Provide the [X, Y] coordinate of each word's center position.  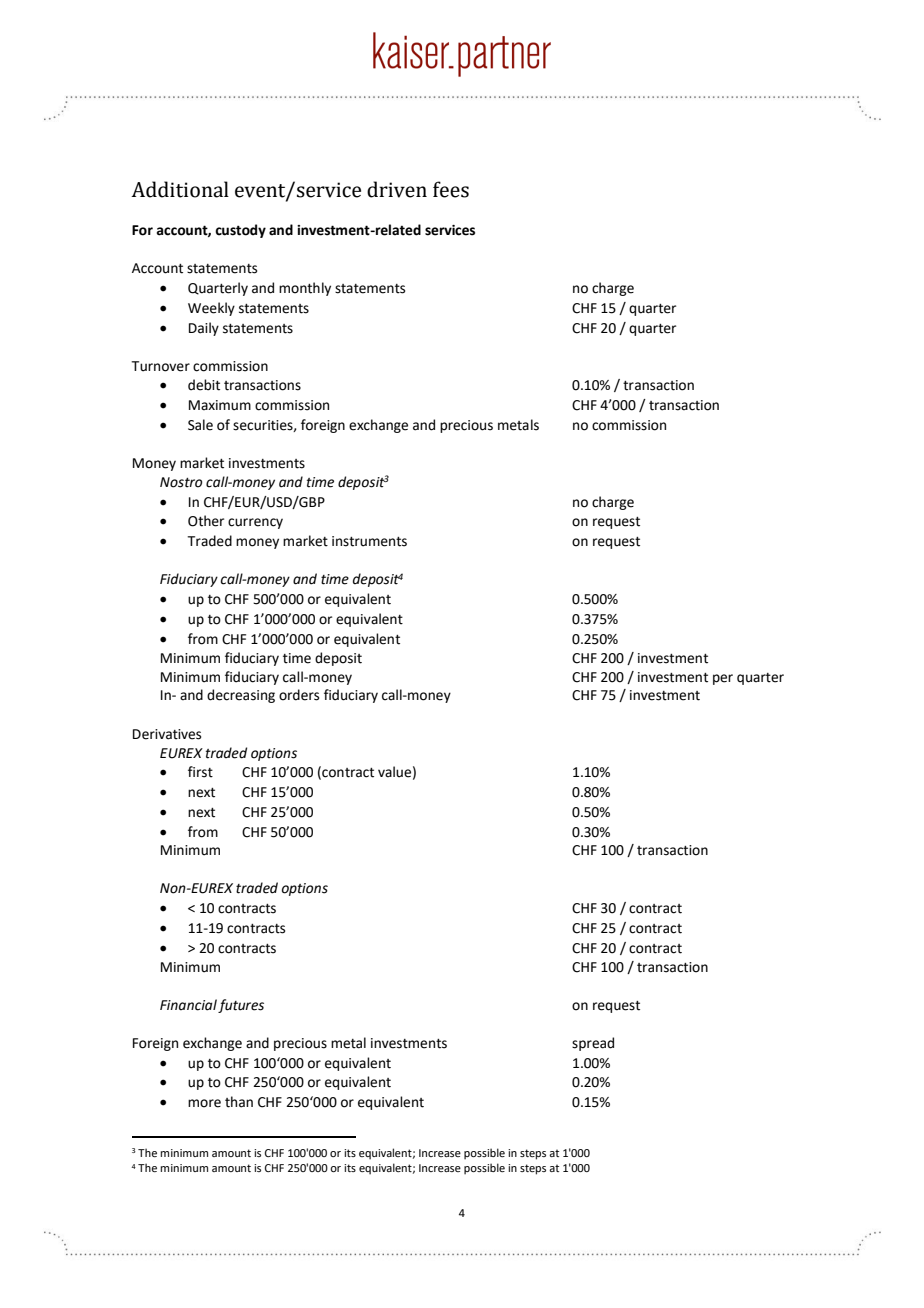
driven [397, 189]
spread [593, 1044]
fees [451, 189]
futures [241, 1006]
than [239, 1102]
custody [240, 231]
